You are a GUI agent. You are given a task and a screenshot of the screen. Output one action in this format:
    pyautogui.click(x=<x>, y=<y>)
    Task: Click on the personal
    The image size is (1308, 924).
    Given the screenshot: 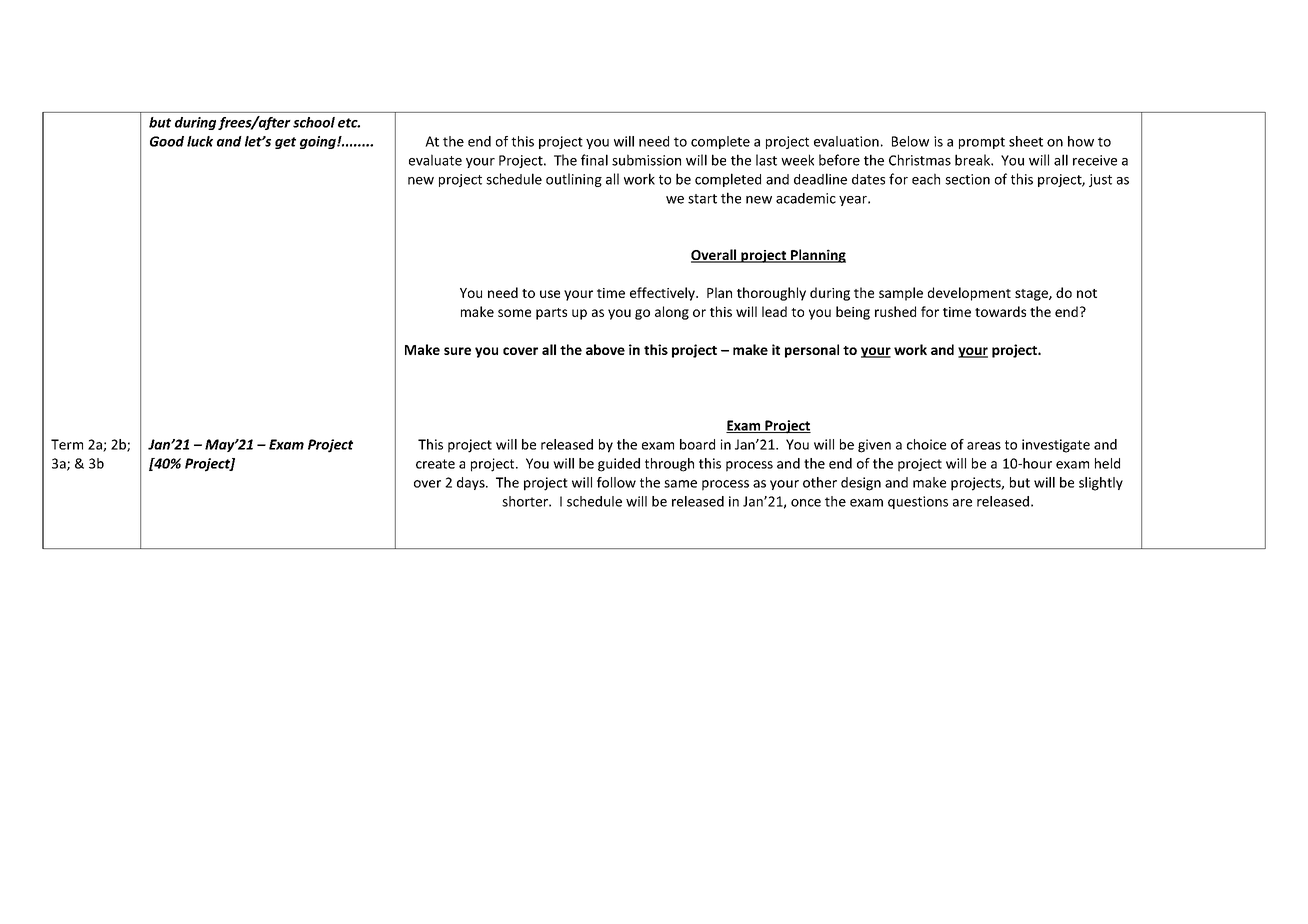 What is the action you would take?
    pyautogui.click(x=812, y=351)
